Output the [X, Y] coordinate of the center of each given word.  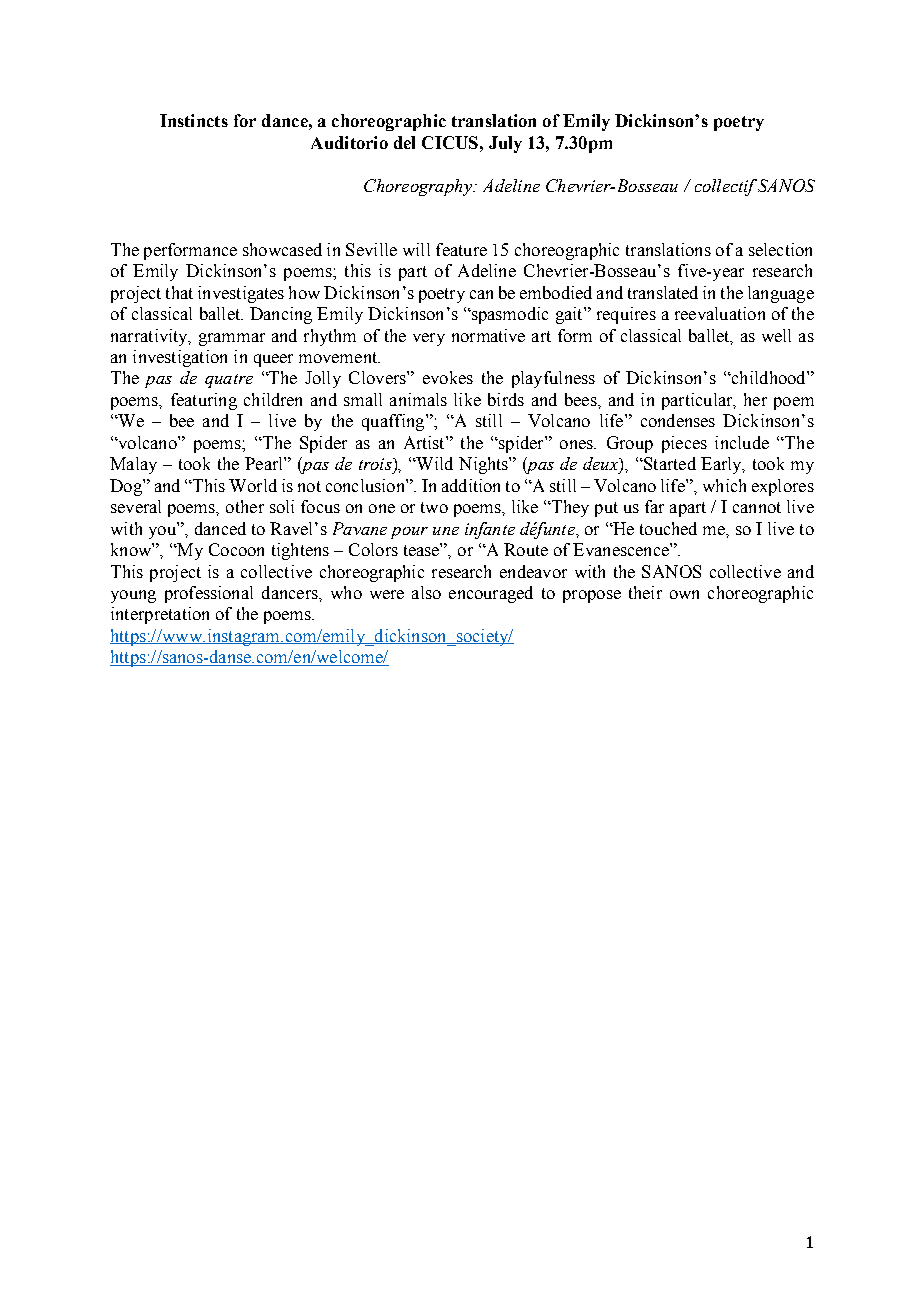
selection [780, 249]
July [505, 144]
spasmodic [509, 315]
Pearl [265, 463]
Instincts [194, 120]
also [426, 592]
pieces [684, 444]
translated [663, 292]
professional [209, 594]
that [179, 292]
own [684, 594]
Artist [425, 442]
